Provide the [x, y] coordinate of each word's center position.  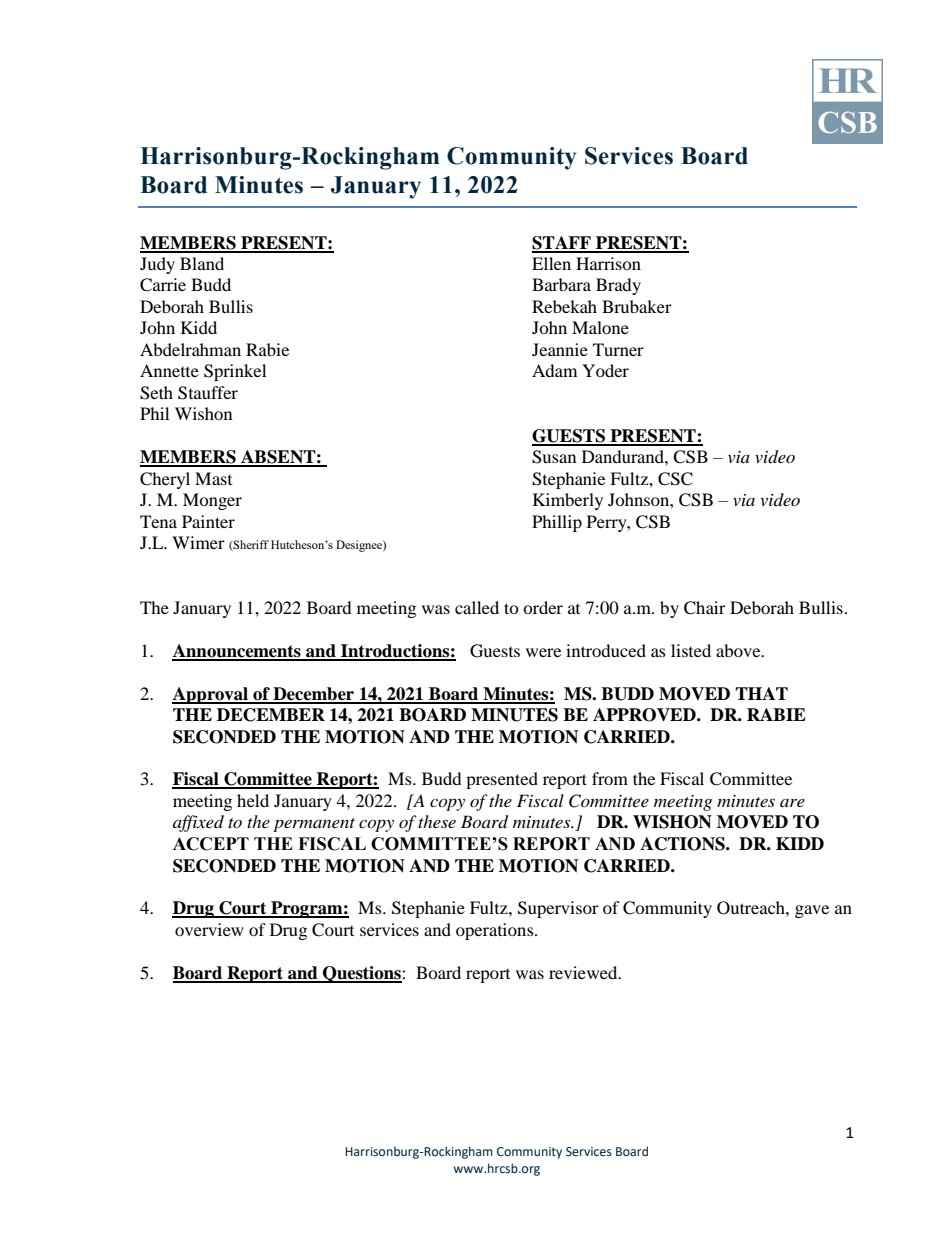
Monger [212, 501]
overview [209, 929]
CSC [675, 479]
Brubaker [637, 306]
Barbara [561, 284]
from [610, 778]
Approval [211, 695]
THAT [761, 693]
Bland [202, 263]
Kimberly [568, 501]
